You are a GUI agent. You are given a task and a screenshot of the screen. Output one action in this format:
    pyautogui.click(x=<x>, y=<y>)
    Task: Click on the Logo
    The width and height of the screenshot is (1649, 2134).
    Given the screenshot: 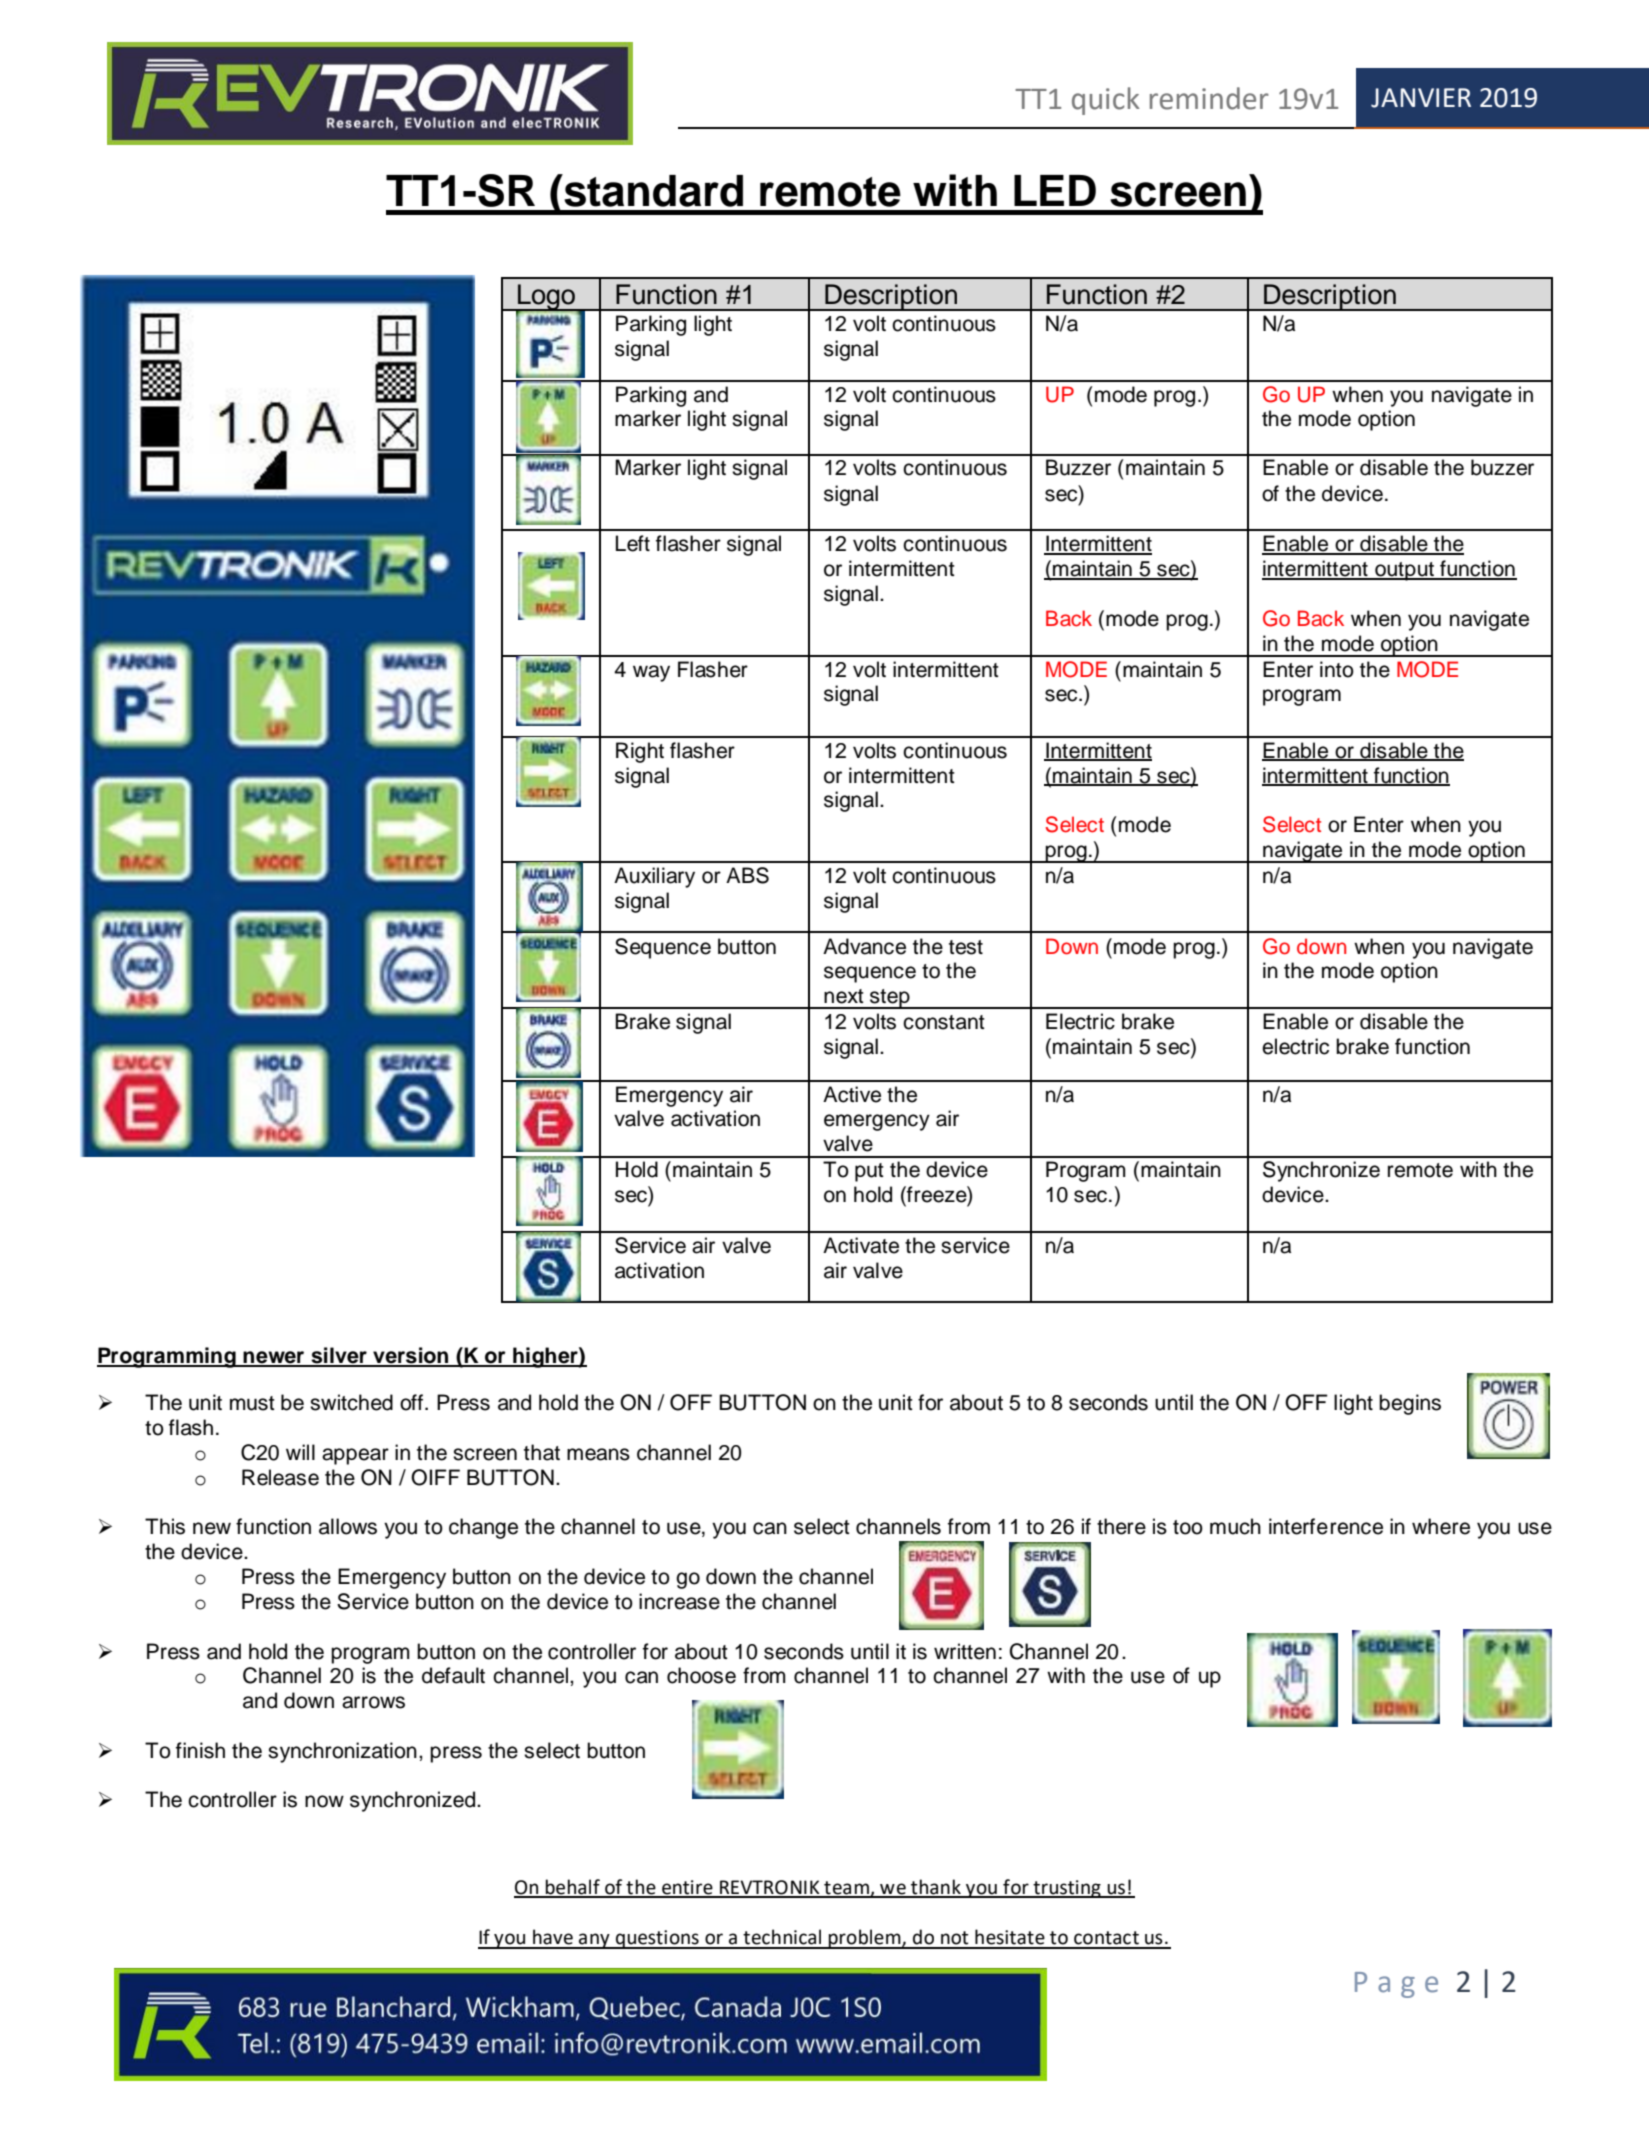 What is the action you would take?
    pyautogui.click(x=546, y=298)
